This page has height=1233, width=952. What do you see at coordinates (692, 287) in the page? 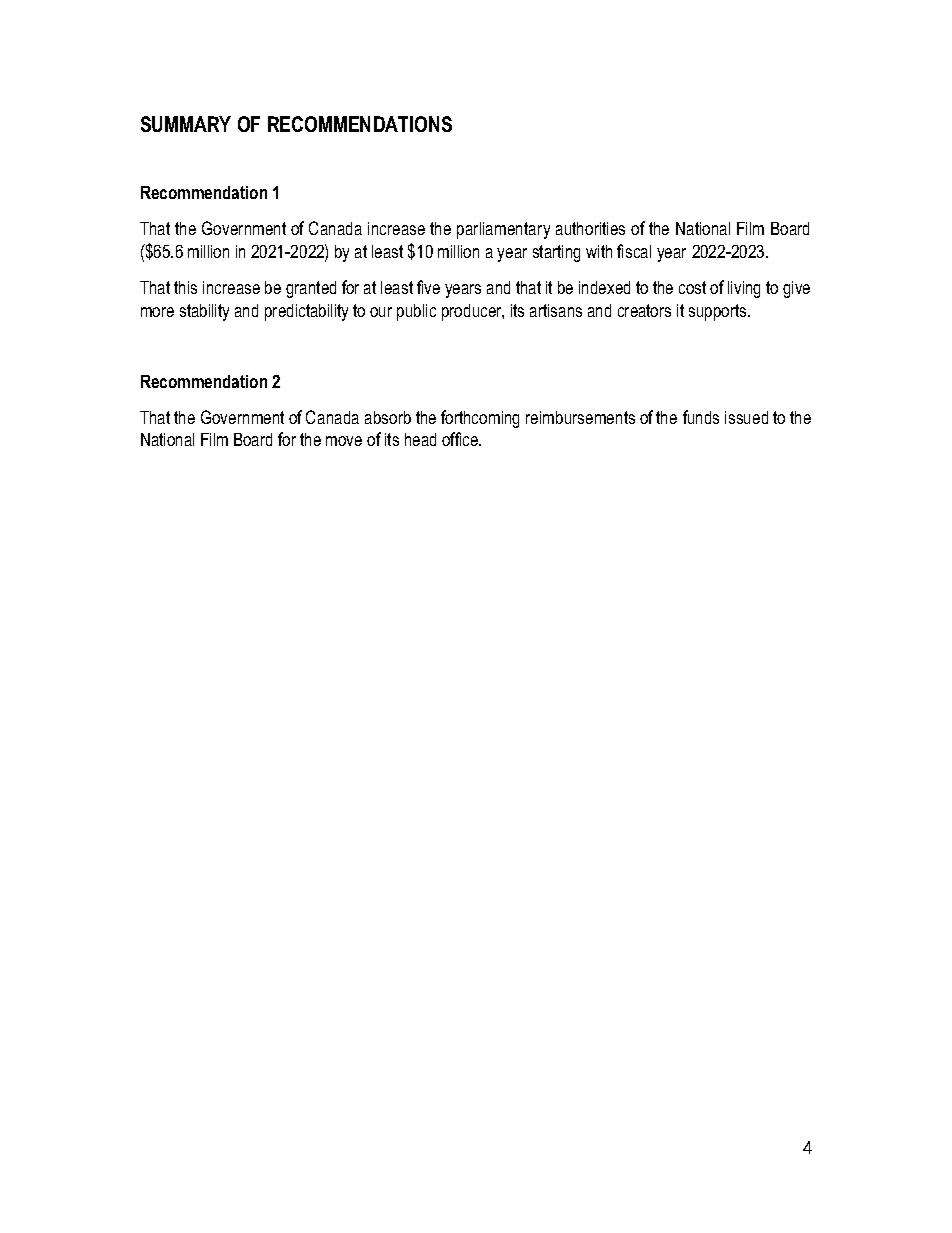
I see `cost` at bounding box center [692, 287].
